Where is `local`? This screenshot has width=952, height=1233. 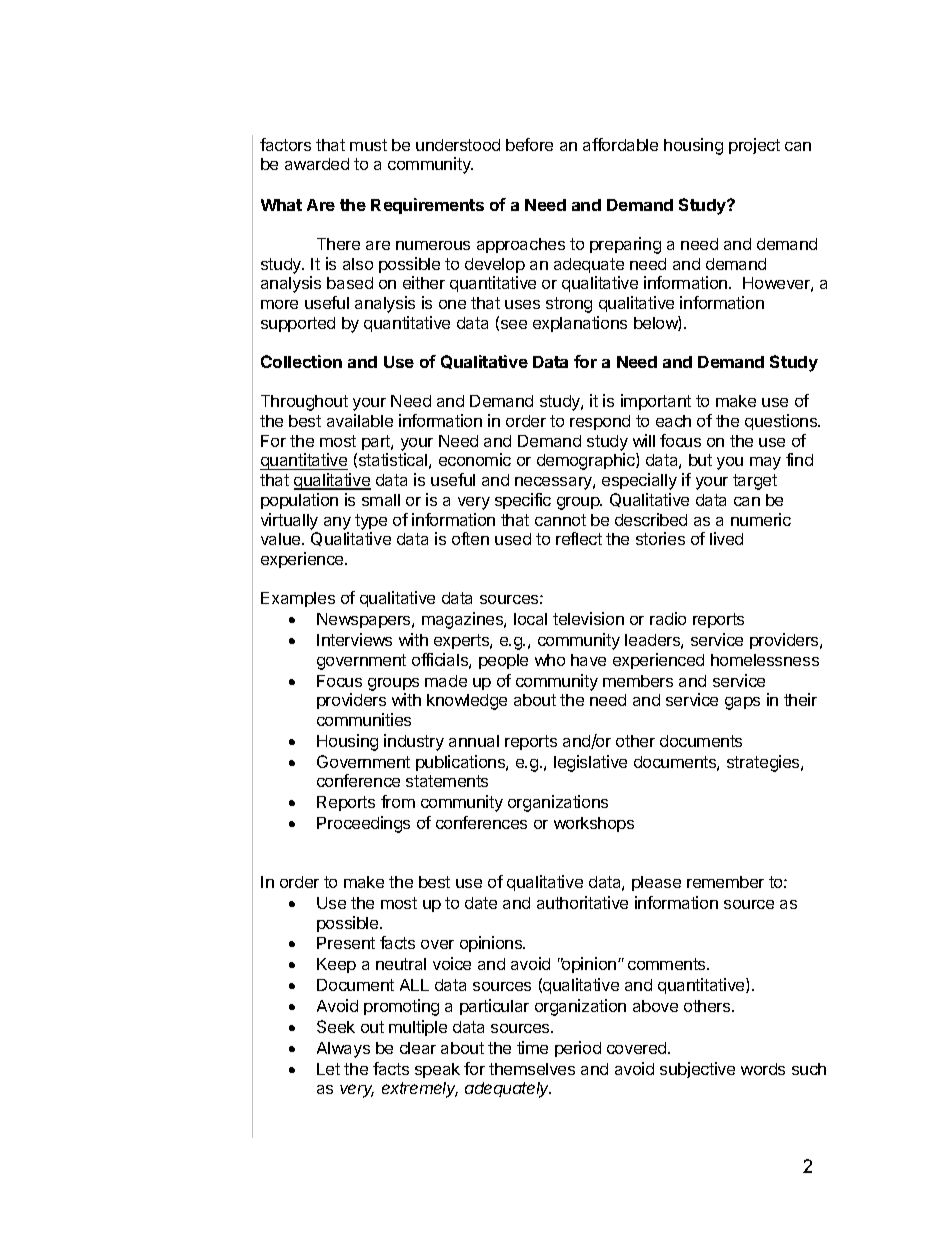 local is located at coordinates (530, 619).
